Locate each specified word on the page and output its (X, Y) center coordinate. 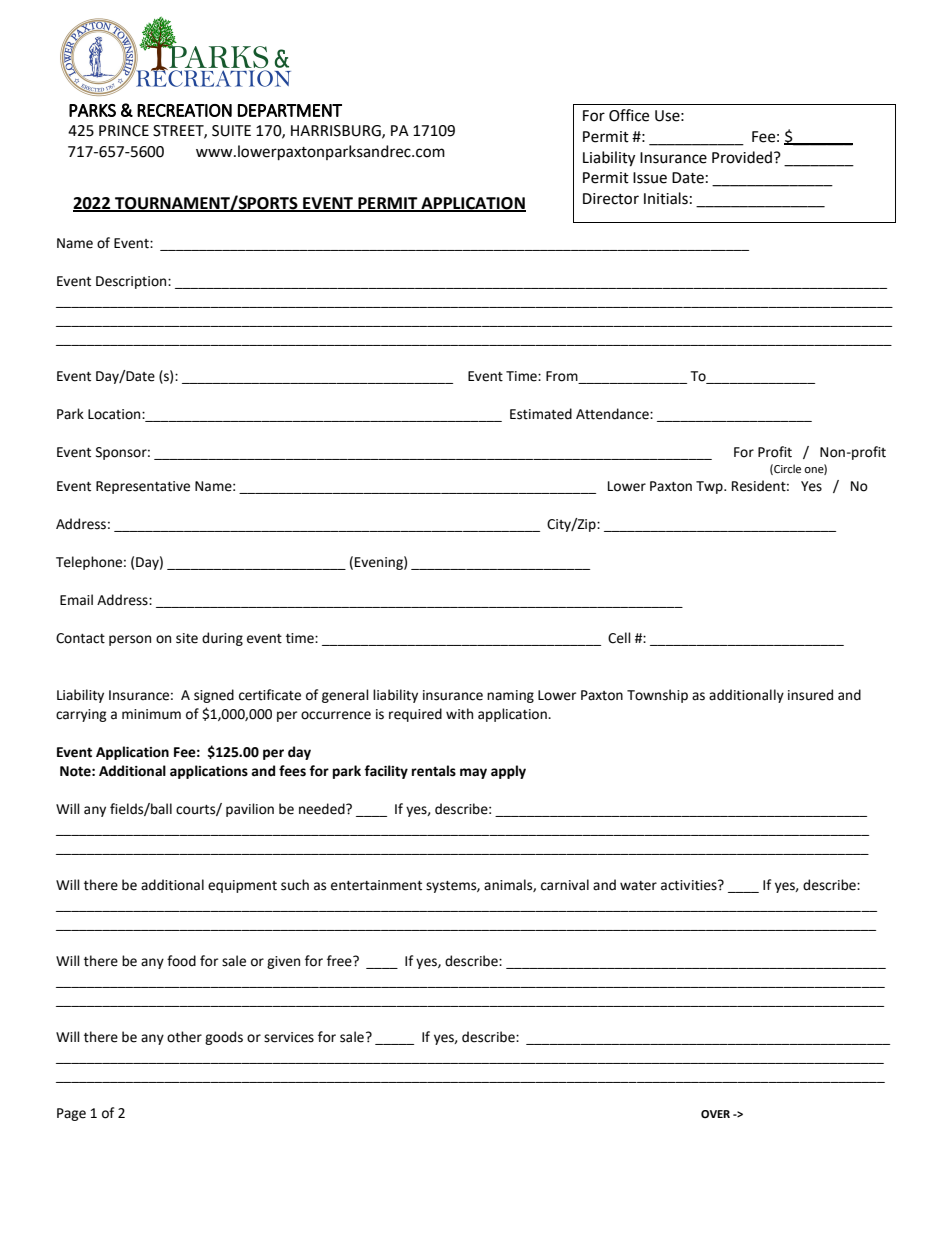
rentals (434, 771)
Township (657, 696)
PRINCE (124, 131)
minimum (151, 714)
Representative (143, 487)
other (184, 1037)
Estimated (541, 414)
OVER (715, 1114)
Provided (742, 157)
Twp (710, 487)
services (289, 1037)
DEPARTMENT (290, 110)
